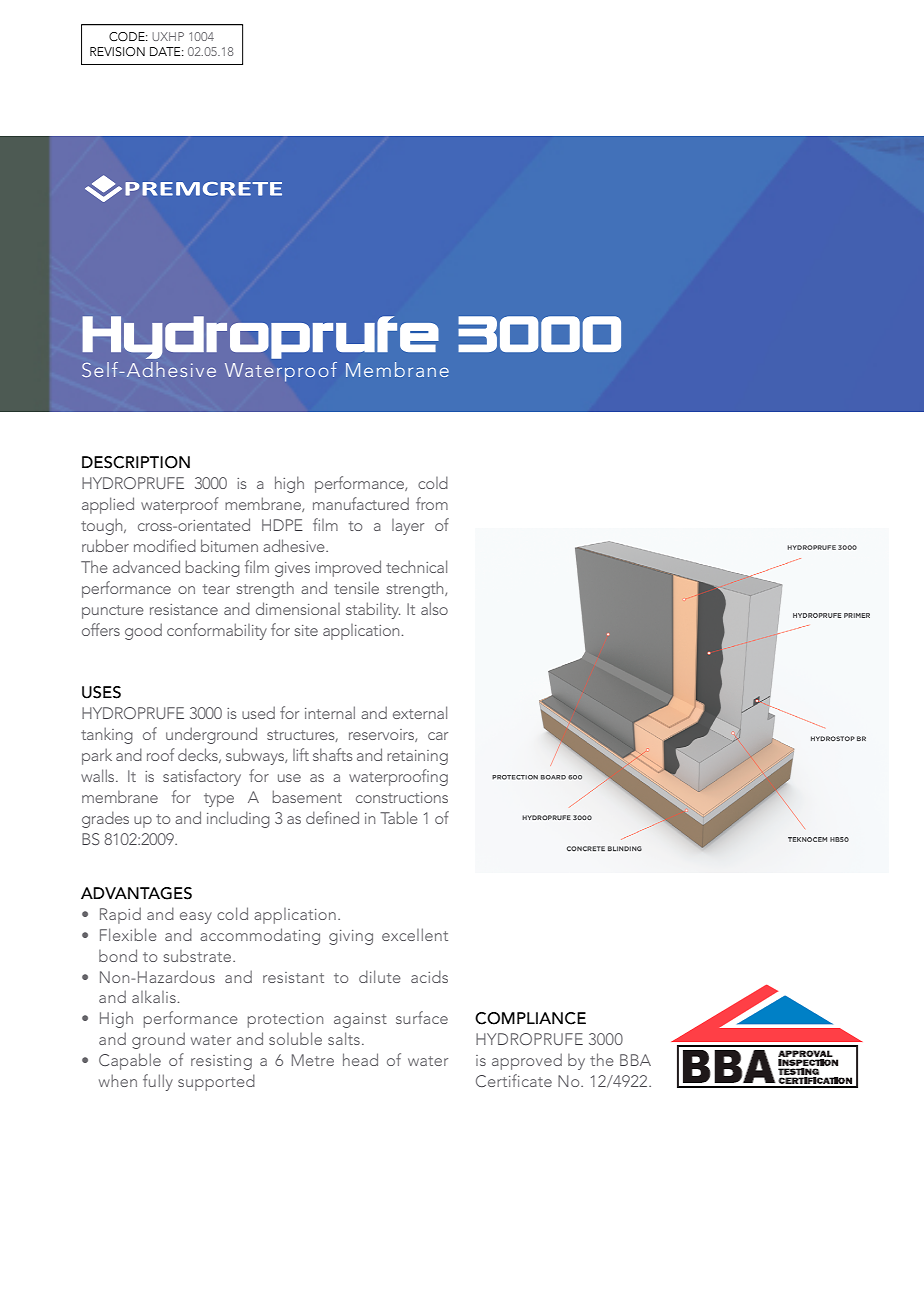  Describe the element at coordinates (117, 52) in the screenshot. I see `REVISION` at that location.
